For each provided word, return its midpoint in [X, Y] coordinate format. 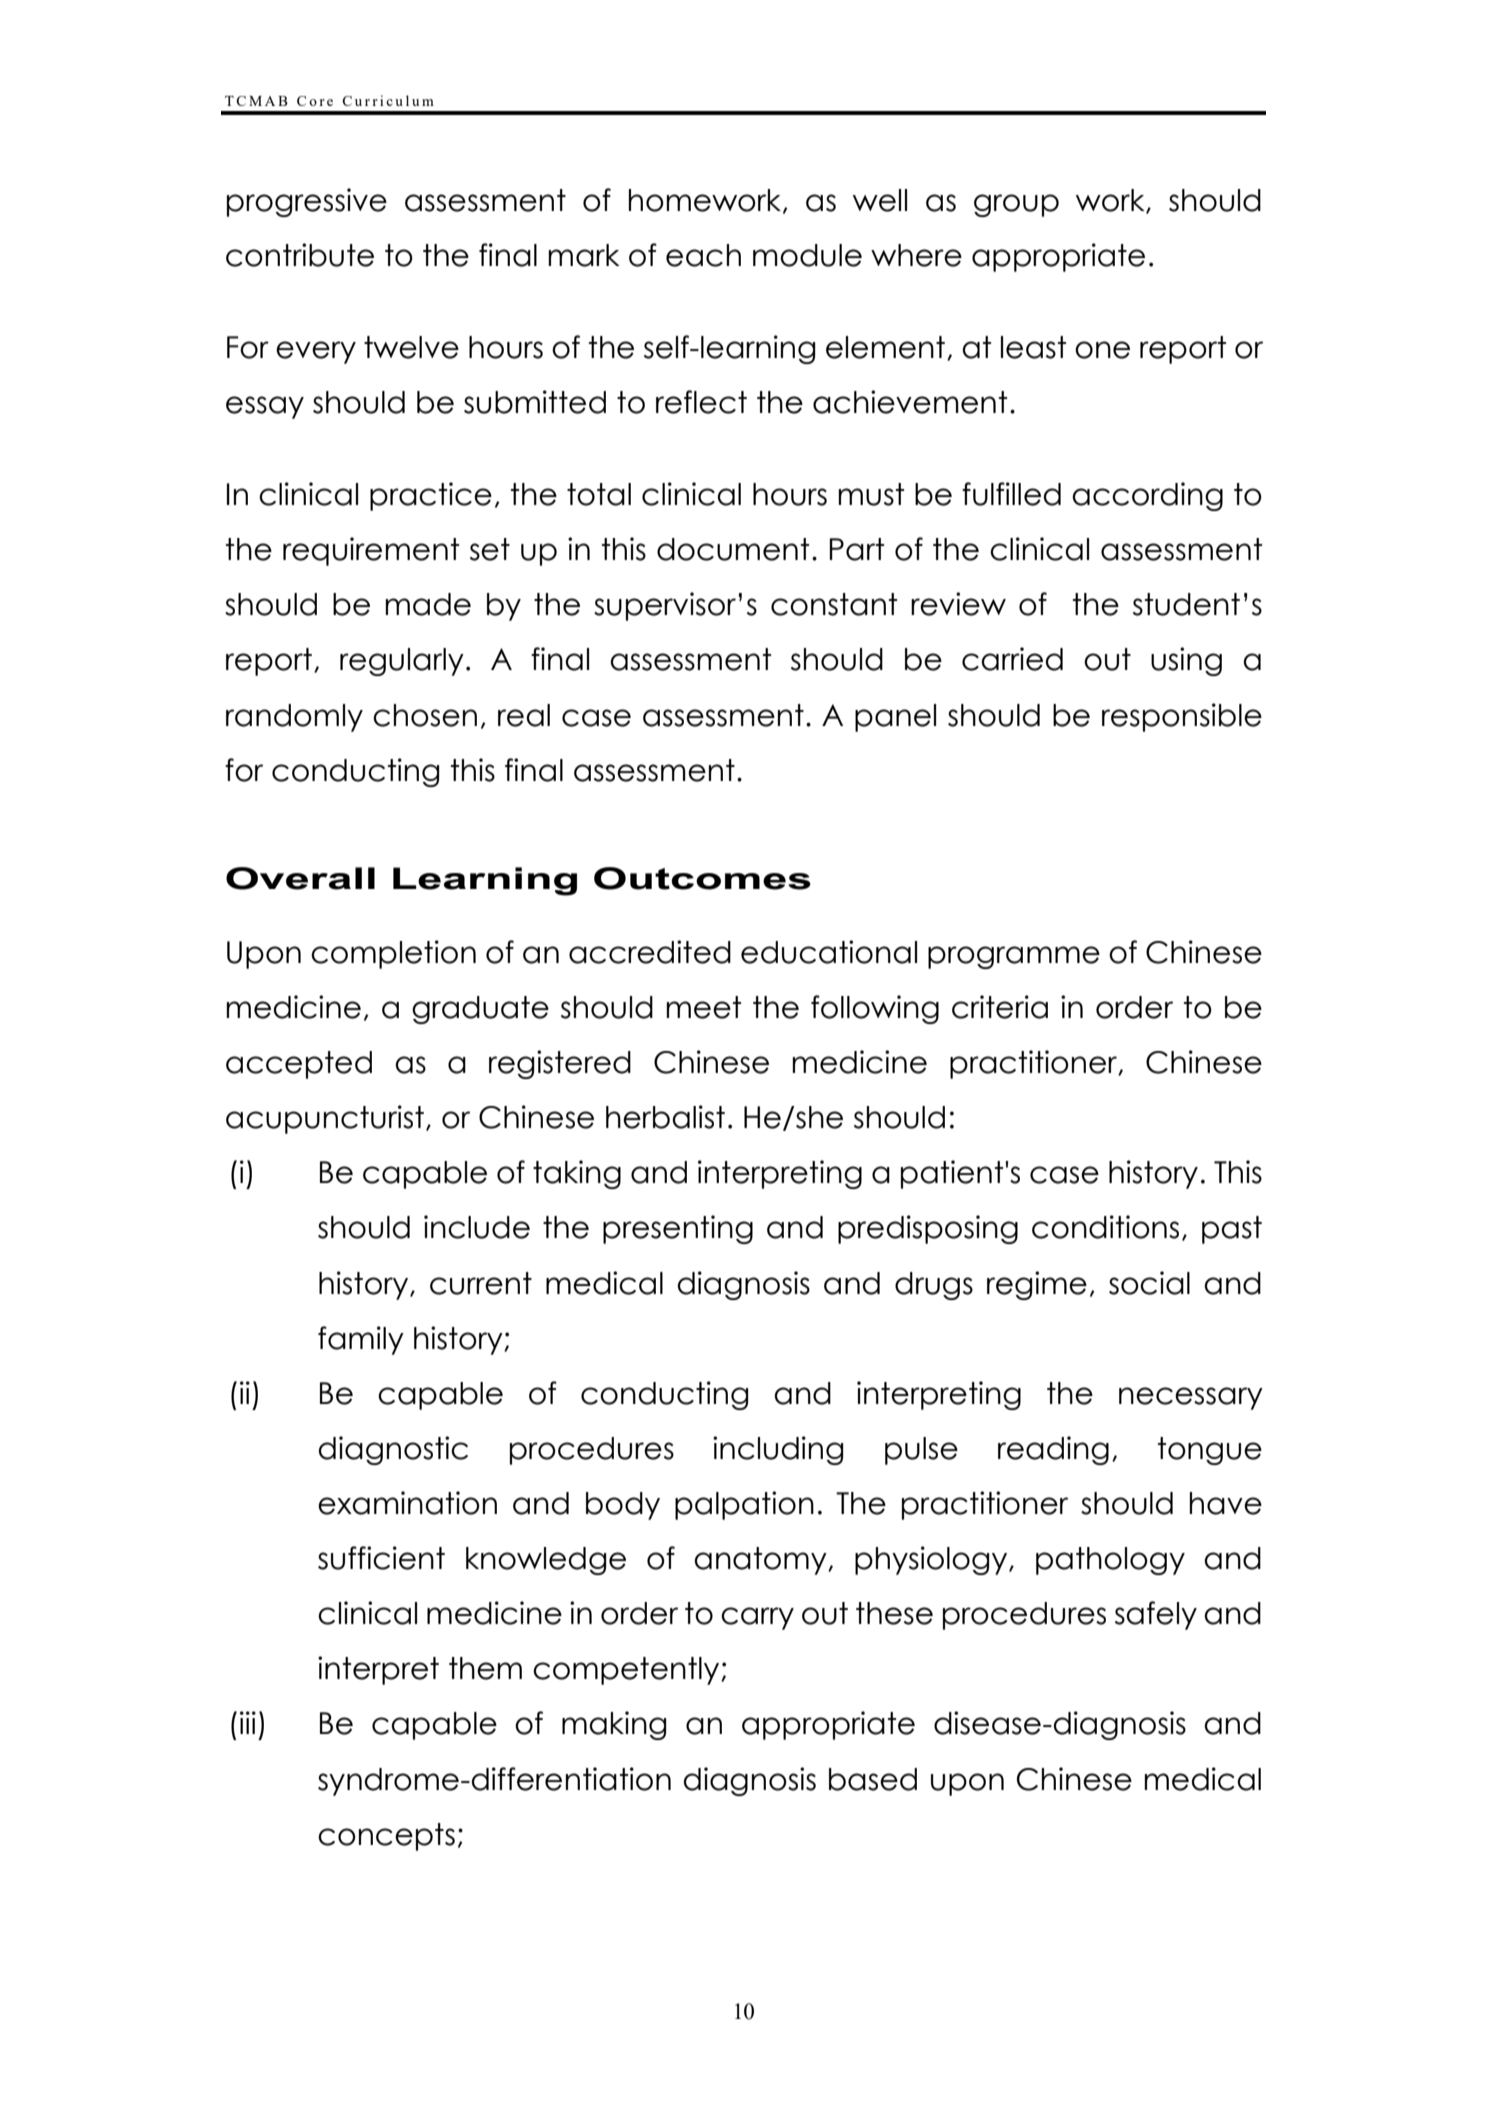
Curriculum [388, 100]
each [703, 255]
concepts [386, 1837]
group [1016, 205]
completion [393, 954]
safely [1156, 1615]
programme [1014, 957]
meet [703, 1007]
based [873, 1779]
